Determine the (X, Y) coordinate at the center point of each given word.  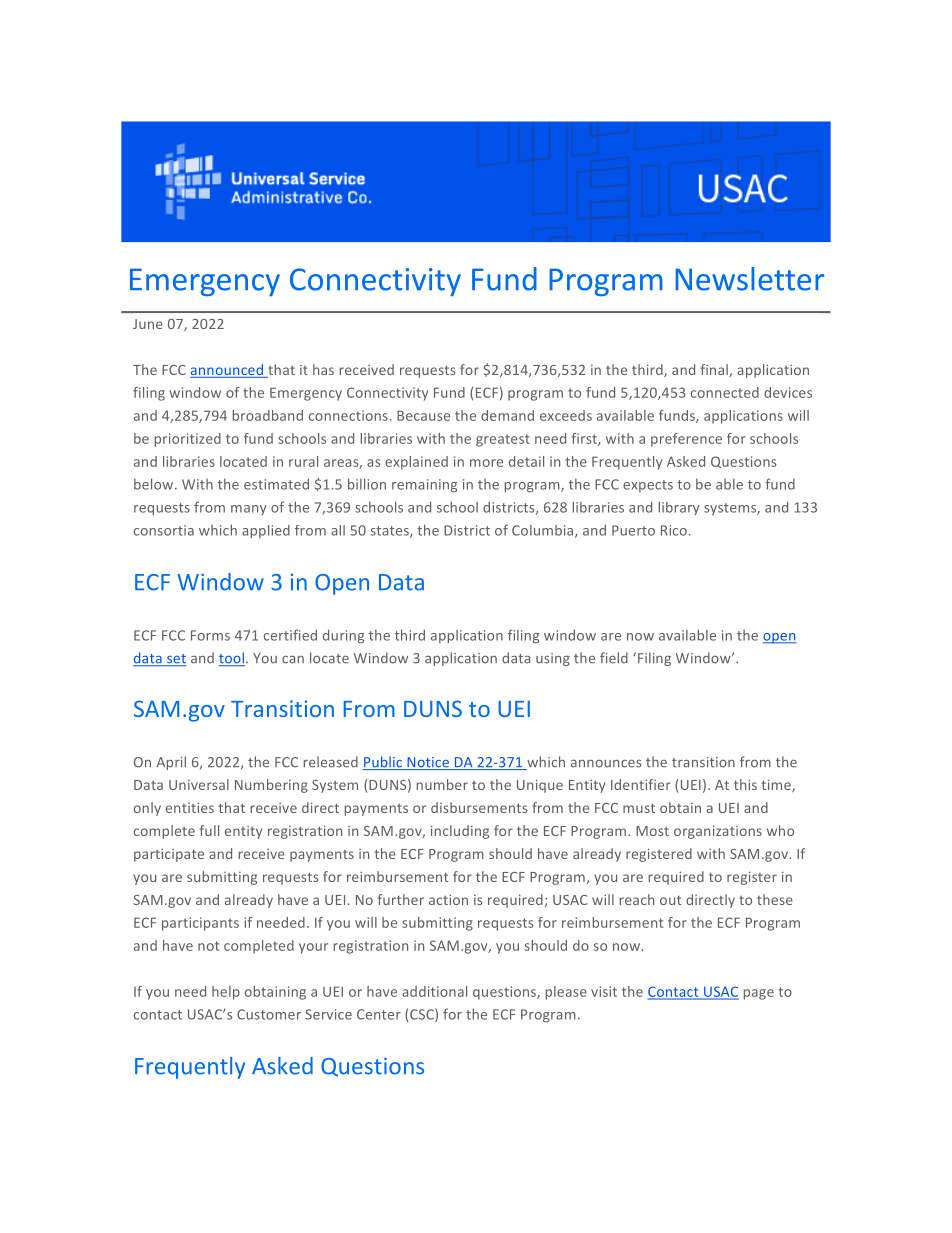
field (614, 658)
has (323, 369)
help (226, 993)
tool (232, 659)
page (759, 994)
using (553, 659)
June (148, 324)
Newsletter (749, 279)
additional (434, 991)
